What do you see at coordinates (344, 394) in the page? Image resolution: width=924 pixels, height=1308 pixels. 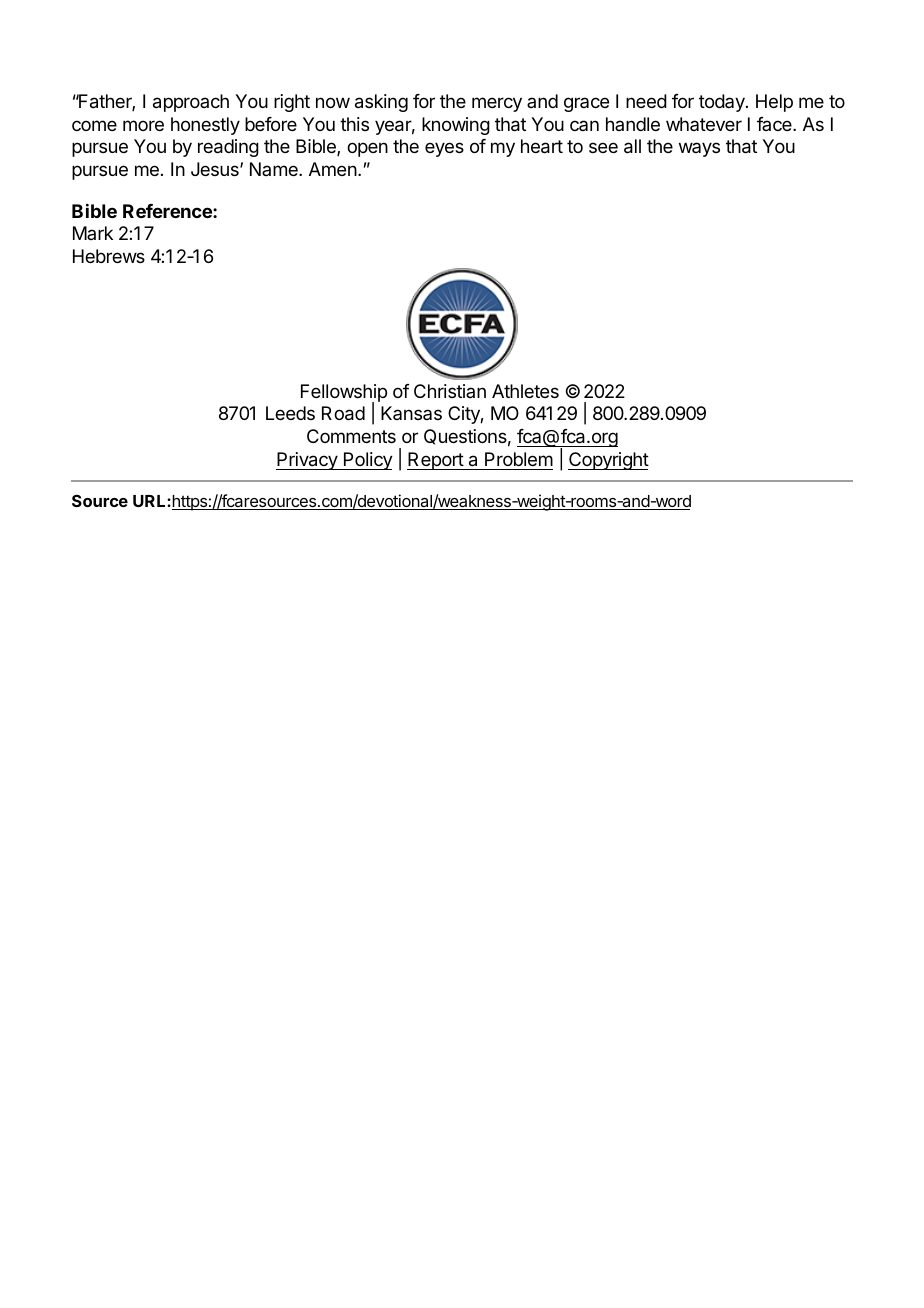 I see `Fellowship` at bounding box center [344, 394].
